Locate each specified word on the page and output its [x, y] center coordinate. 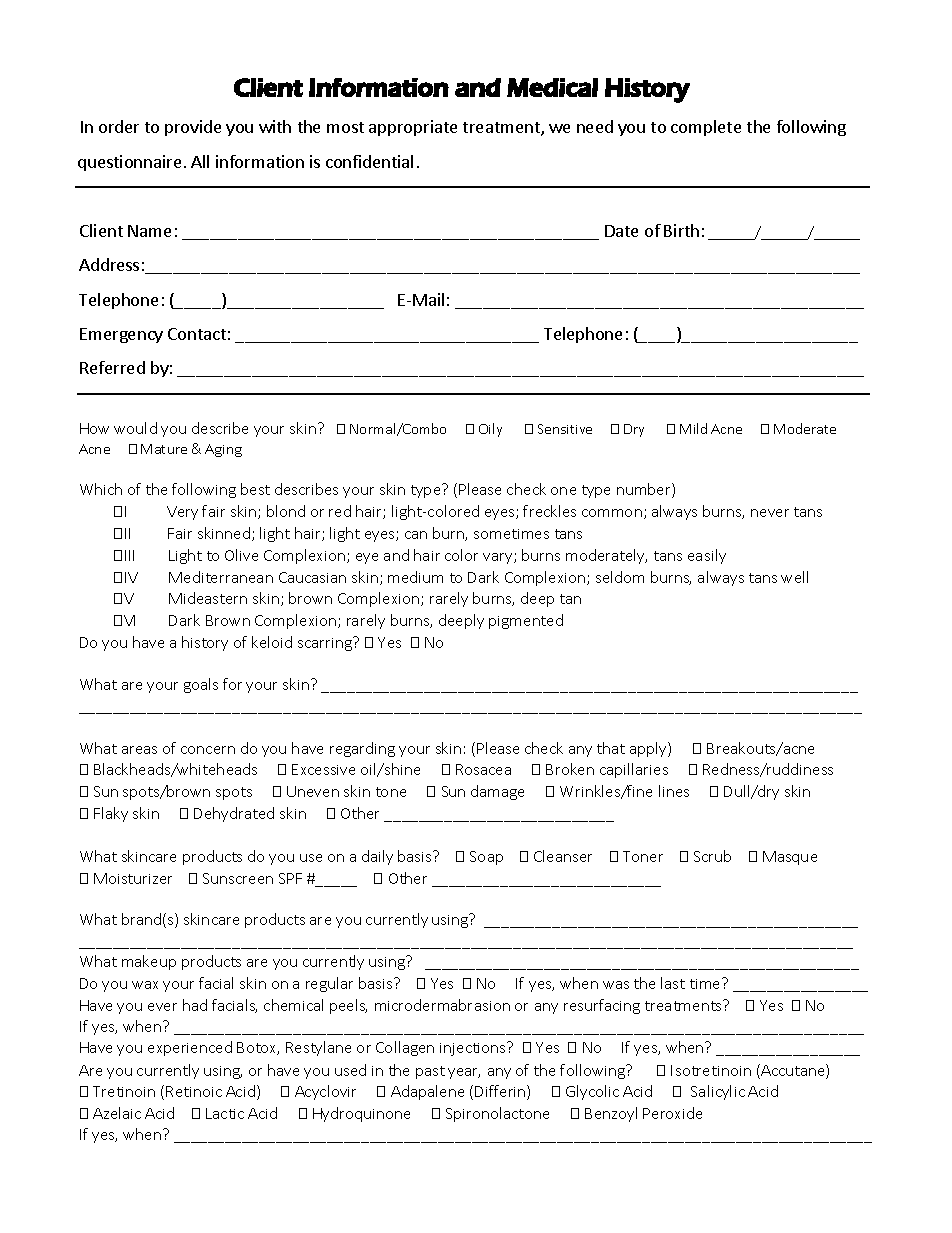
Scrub [712, 856]
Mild [693, 428]
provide [193, 128]
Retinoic [194, 1091]
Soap [486, 858]
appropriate [413, 128]
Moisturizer [133, 878]
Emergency [121, 335]
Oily [490, 430]
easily [707, 556]
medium [415, 577]
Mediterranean [221, 577]
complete [706, 128]
